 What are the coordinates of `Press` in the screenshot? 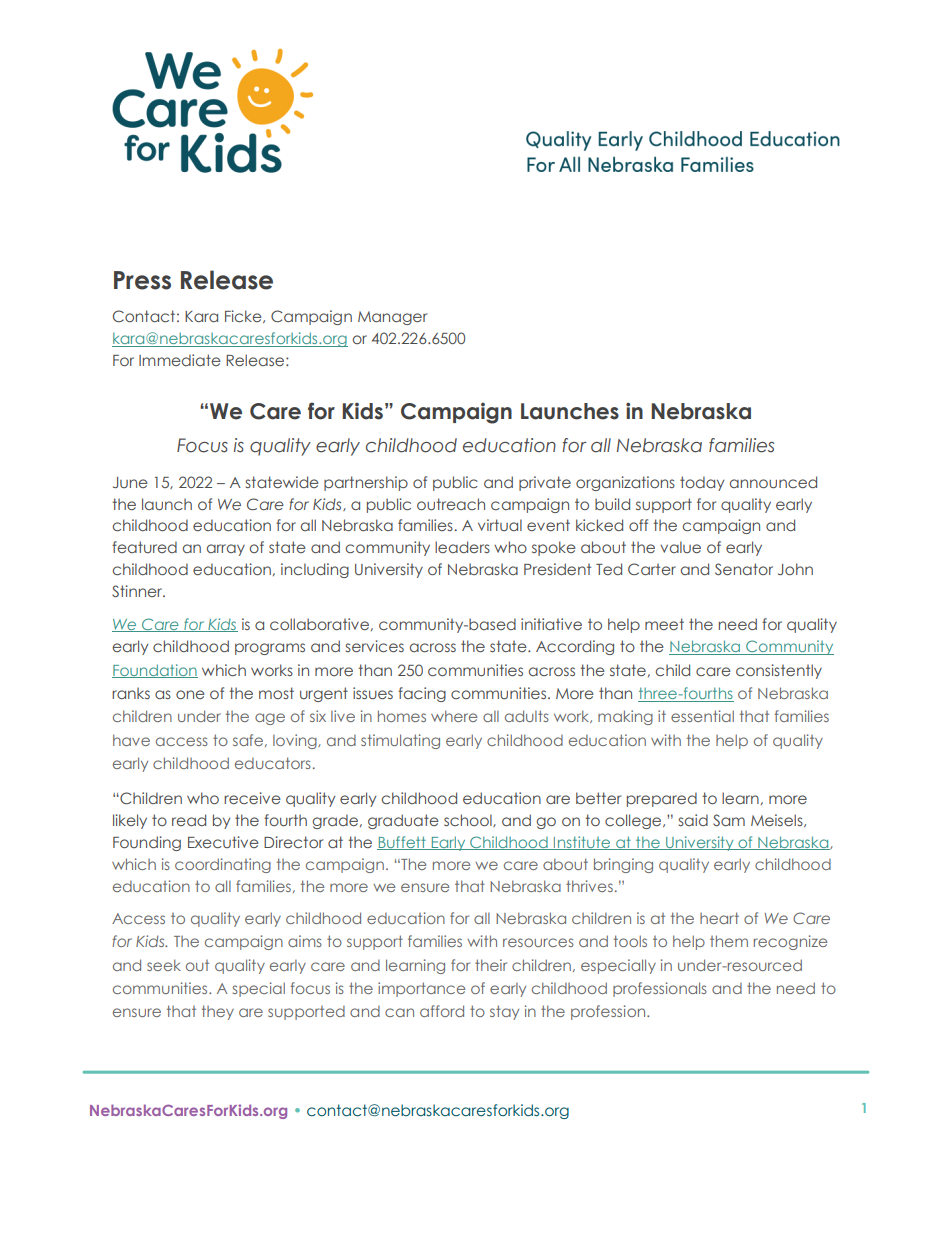 It's located at (142, 280).
